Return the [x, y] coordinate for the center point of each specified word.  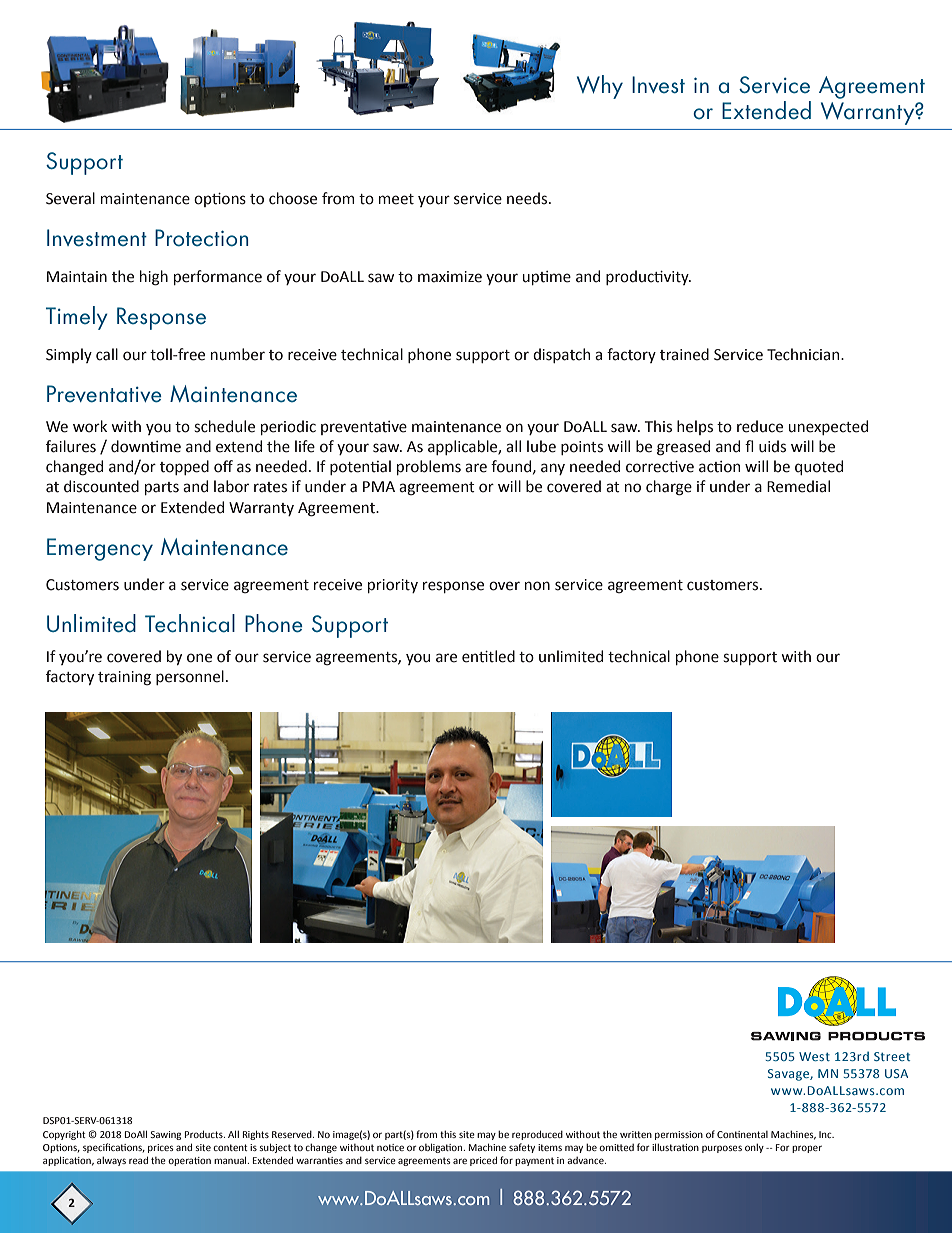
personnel [190, 677]
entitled [488, 656]
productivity [648, 277]
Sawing [165, 1135]
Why [600, 87]
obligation [442, 1148]
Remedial [798, 486]
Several [70, 198]
